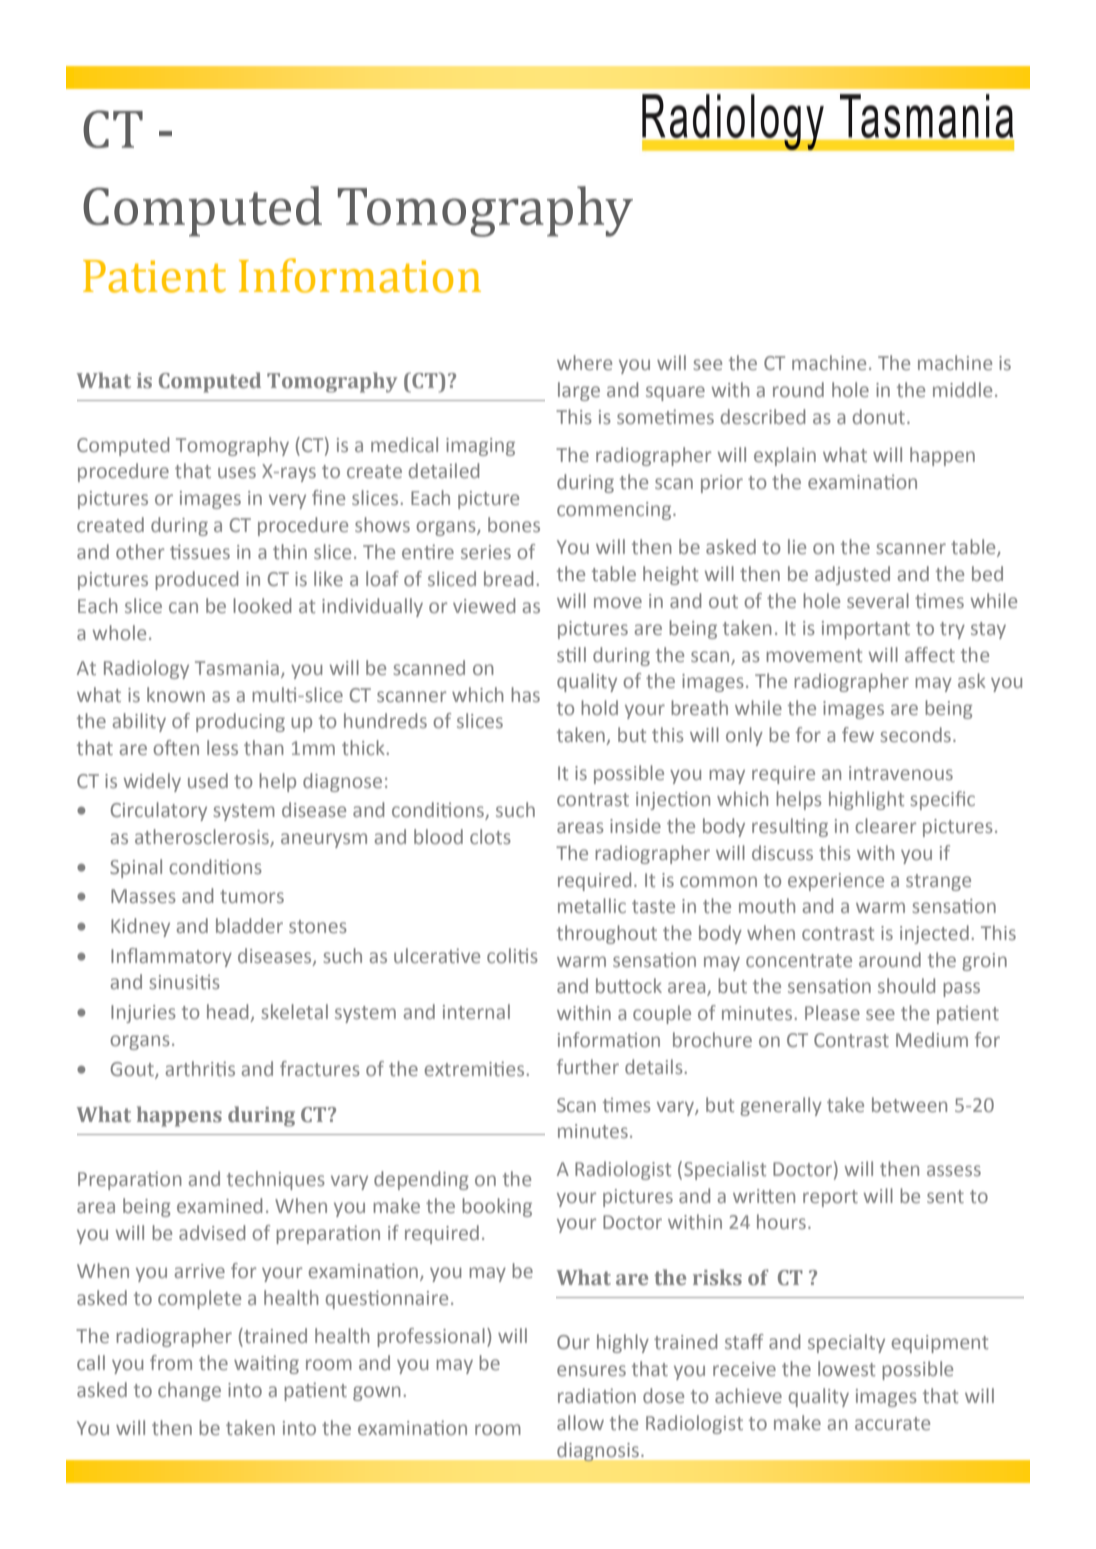 Image resolution: width=1096 pixels, height=1549 pixels. Describe the element at coordinates (525, 694) in the page. I see `has` at that location.
